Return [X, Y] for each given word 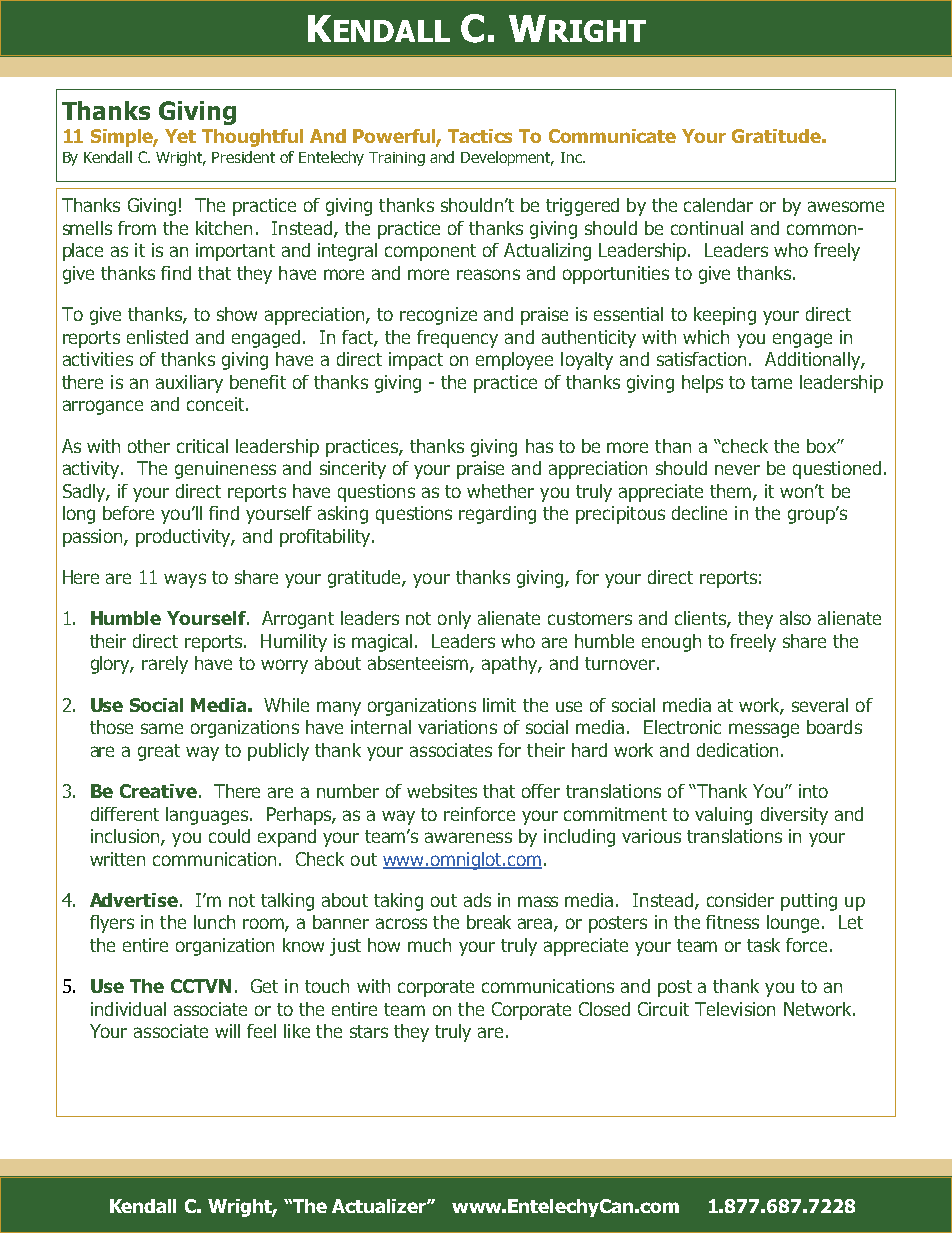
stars [369, 1031]
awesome [846, 206]
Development [507, 158]
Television [735, 1009]
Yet [180, 136]
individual [128, 1009]
